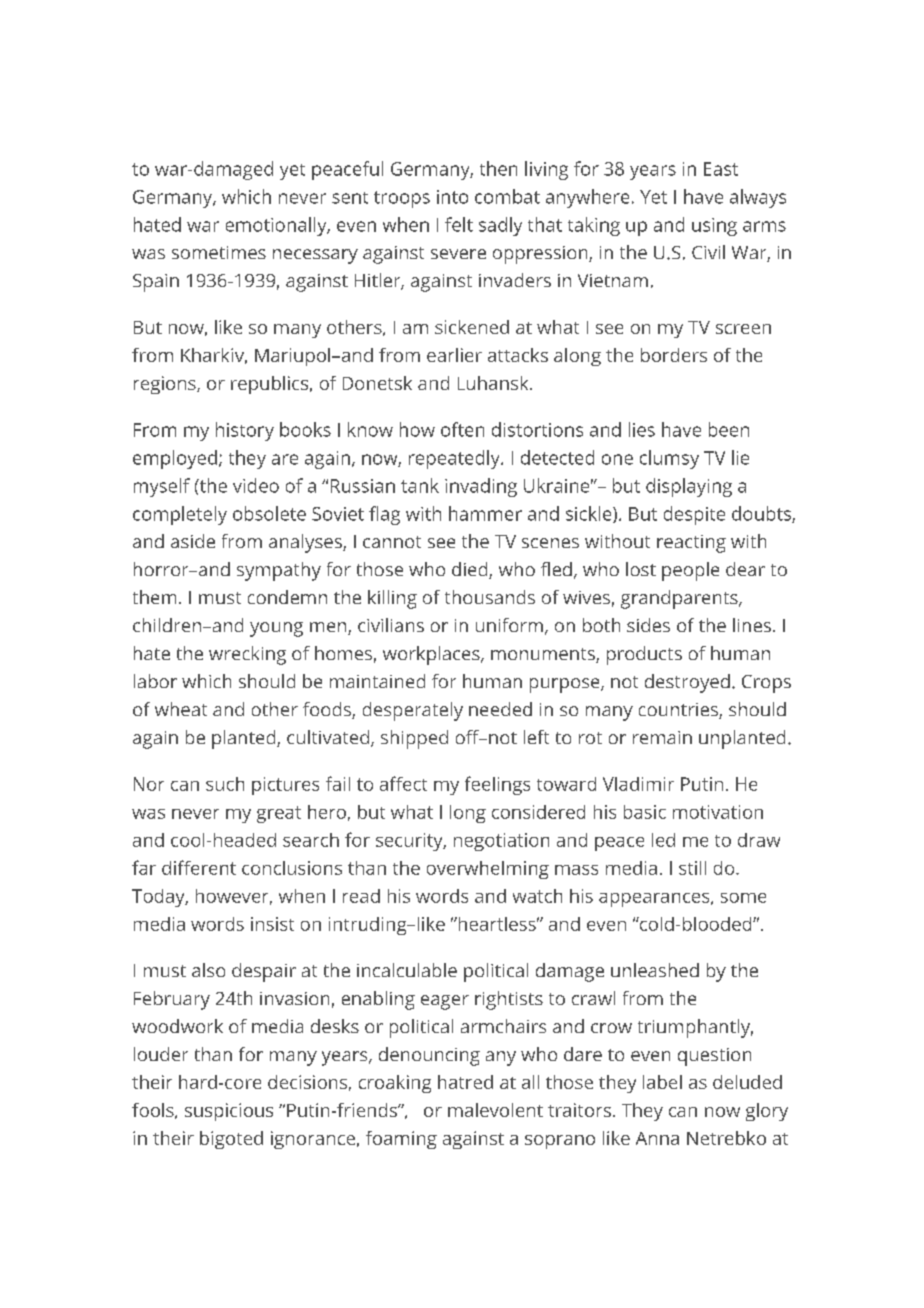 The width and height of the screenshot is (924, 1308). I want to click on necessary, so click(315, 256).
